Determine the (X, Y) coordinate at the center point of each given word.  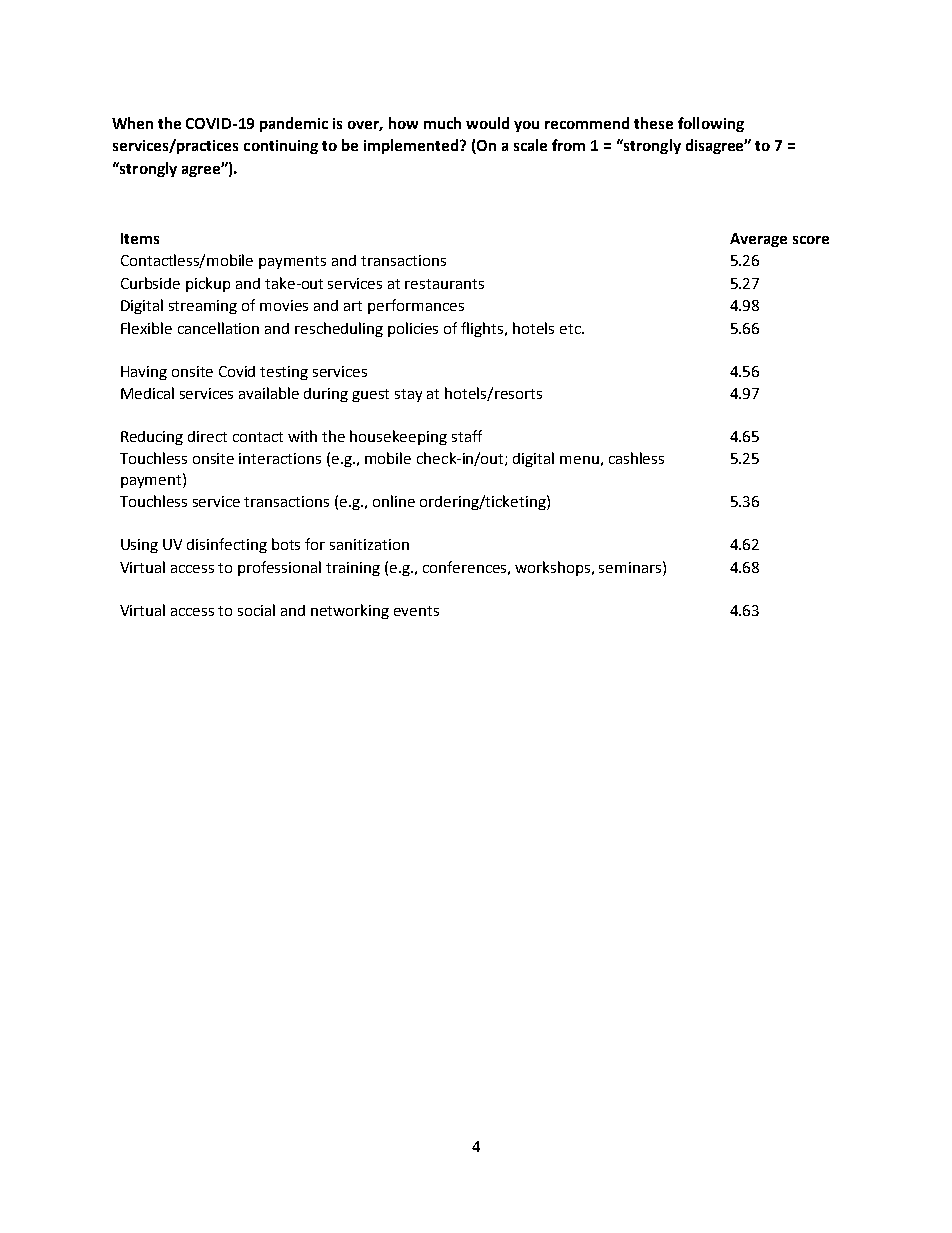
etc (571, 329)
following (711, 124)
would (487, 123)
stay (408, 395)
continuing (281, 147)
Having (144, 373)
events (416, 611)
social (256, 610)
